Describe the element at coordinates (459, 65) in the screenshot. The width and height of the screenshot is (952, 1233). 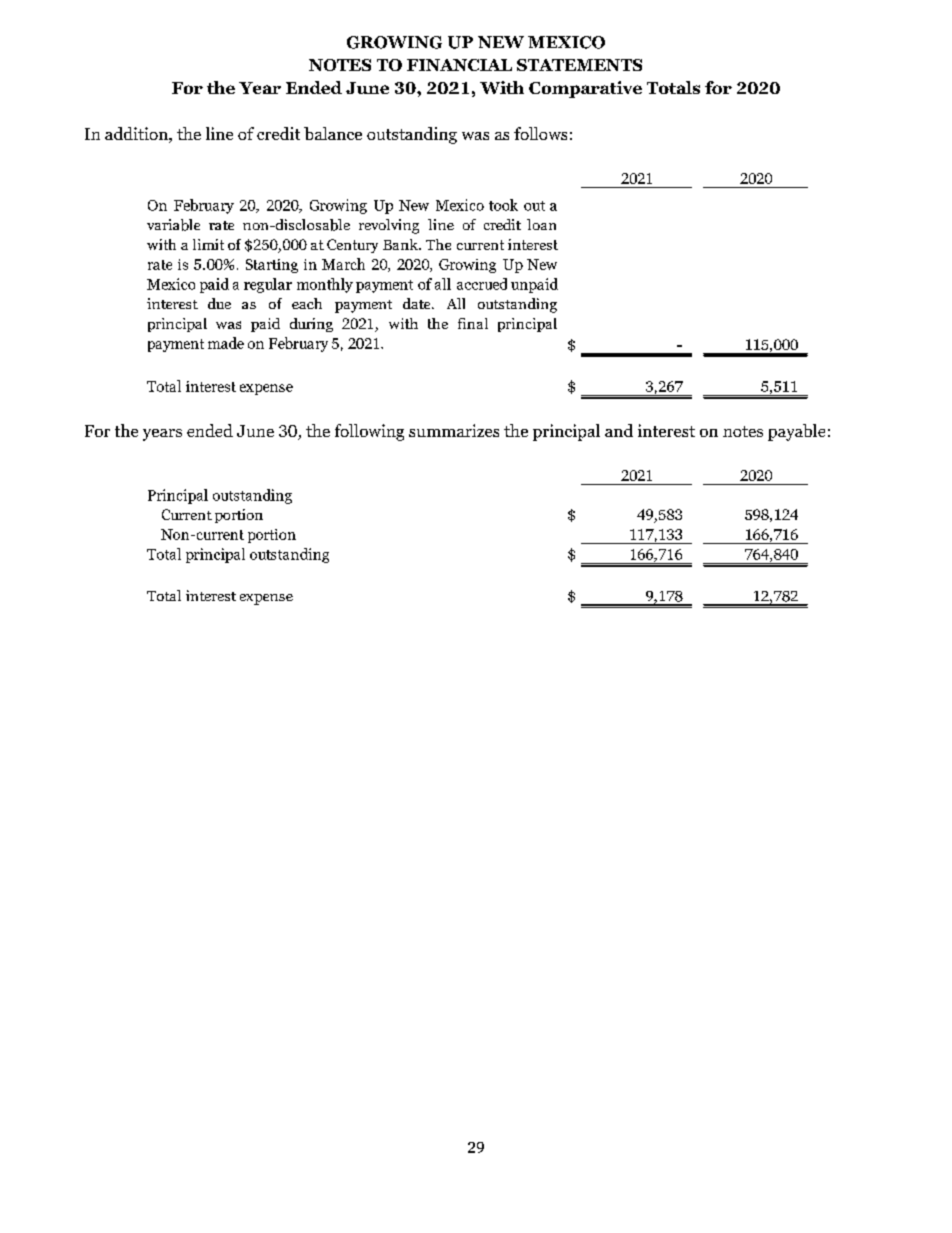
I see `FINANCIAL` at that location.
